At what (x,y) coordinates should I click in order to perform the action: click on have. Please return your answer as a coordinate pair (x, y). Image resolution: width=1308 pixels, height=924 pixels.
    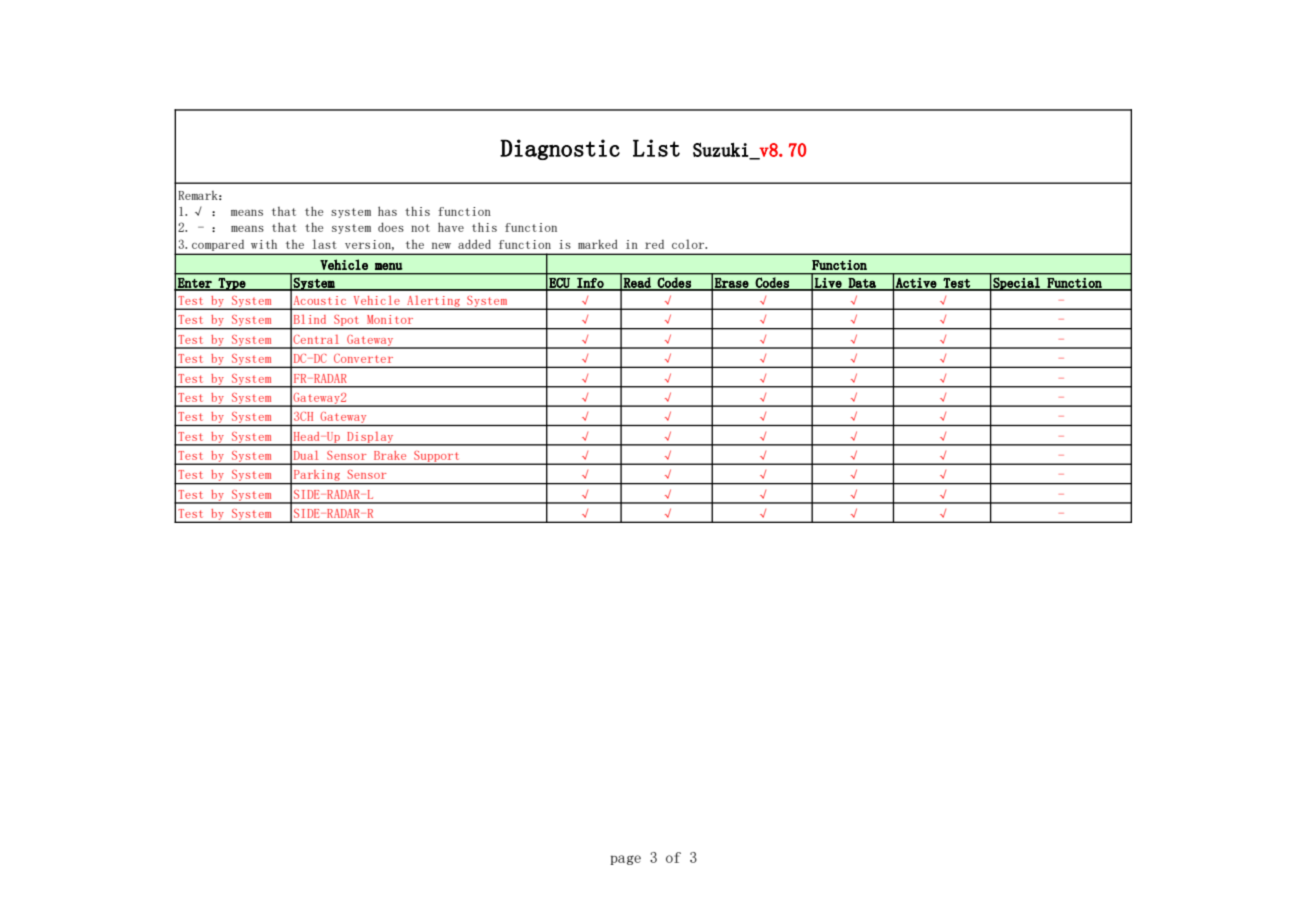
    Looking at the image, I should click on (451, 227).
